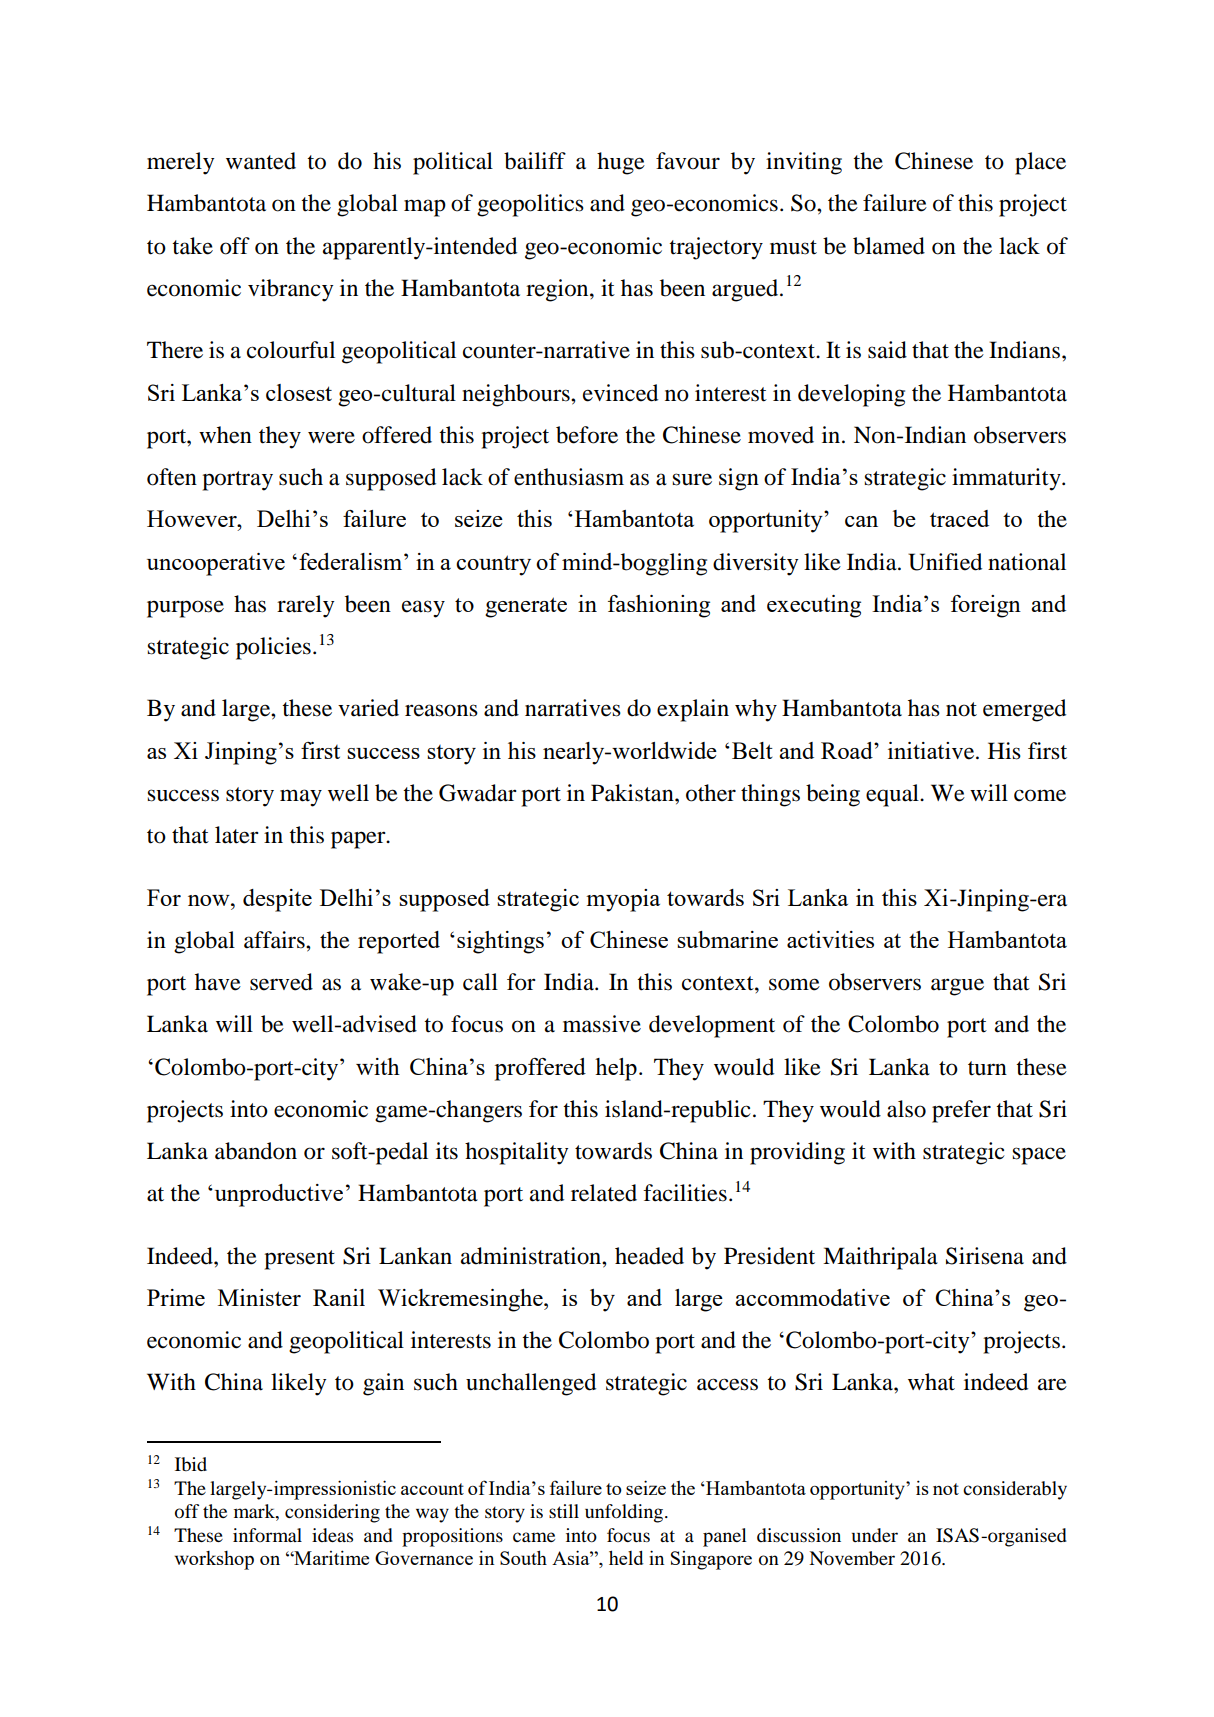 This screenshot has height=1717, width=1214. Describe the element at coordinates (277, 900) in the screenshot. I see `despite` at that location.
